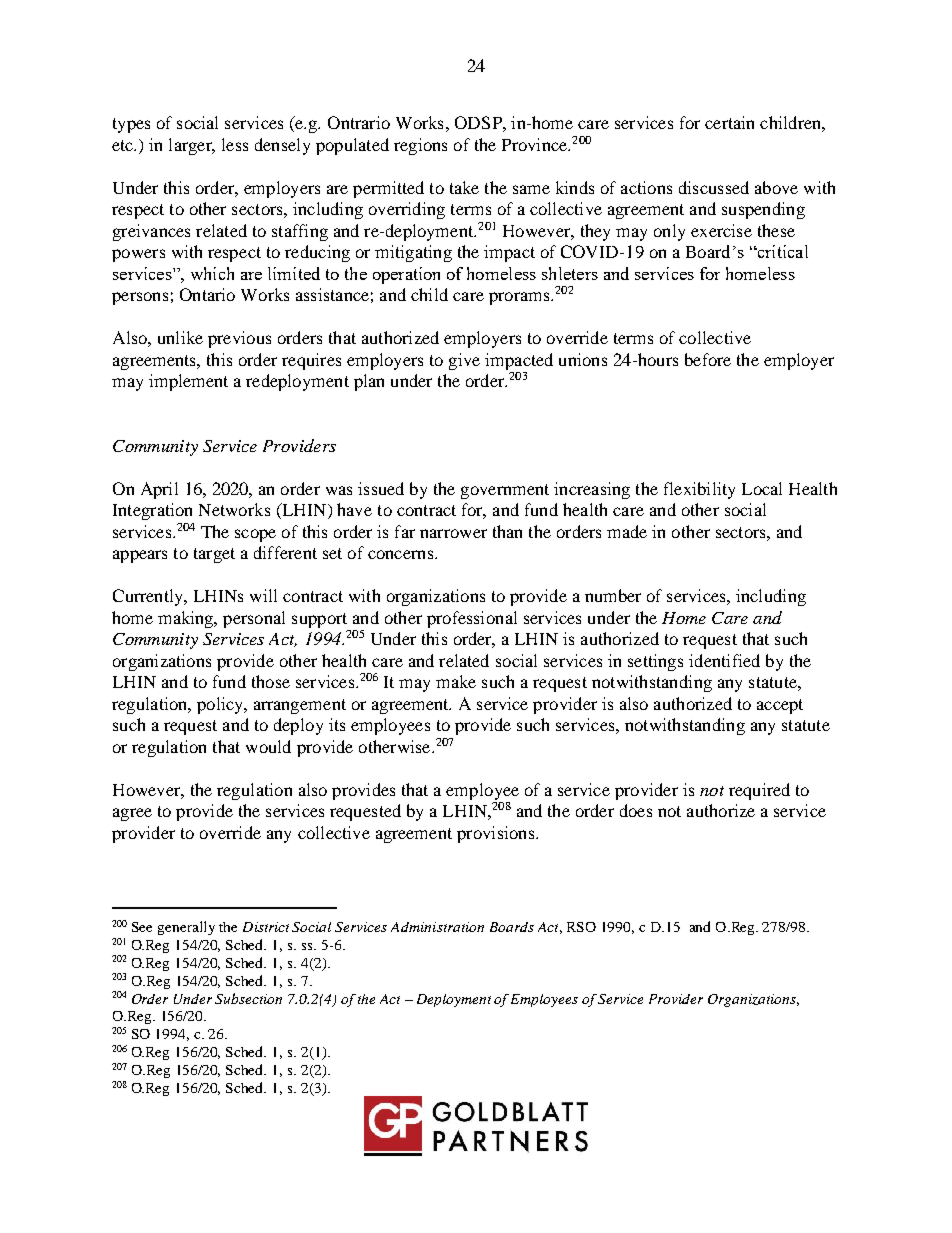 This document has width=952, height=1233. I want to click on narrower, so click(453, 533).
